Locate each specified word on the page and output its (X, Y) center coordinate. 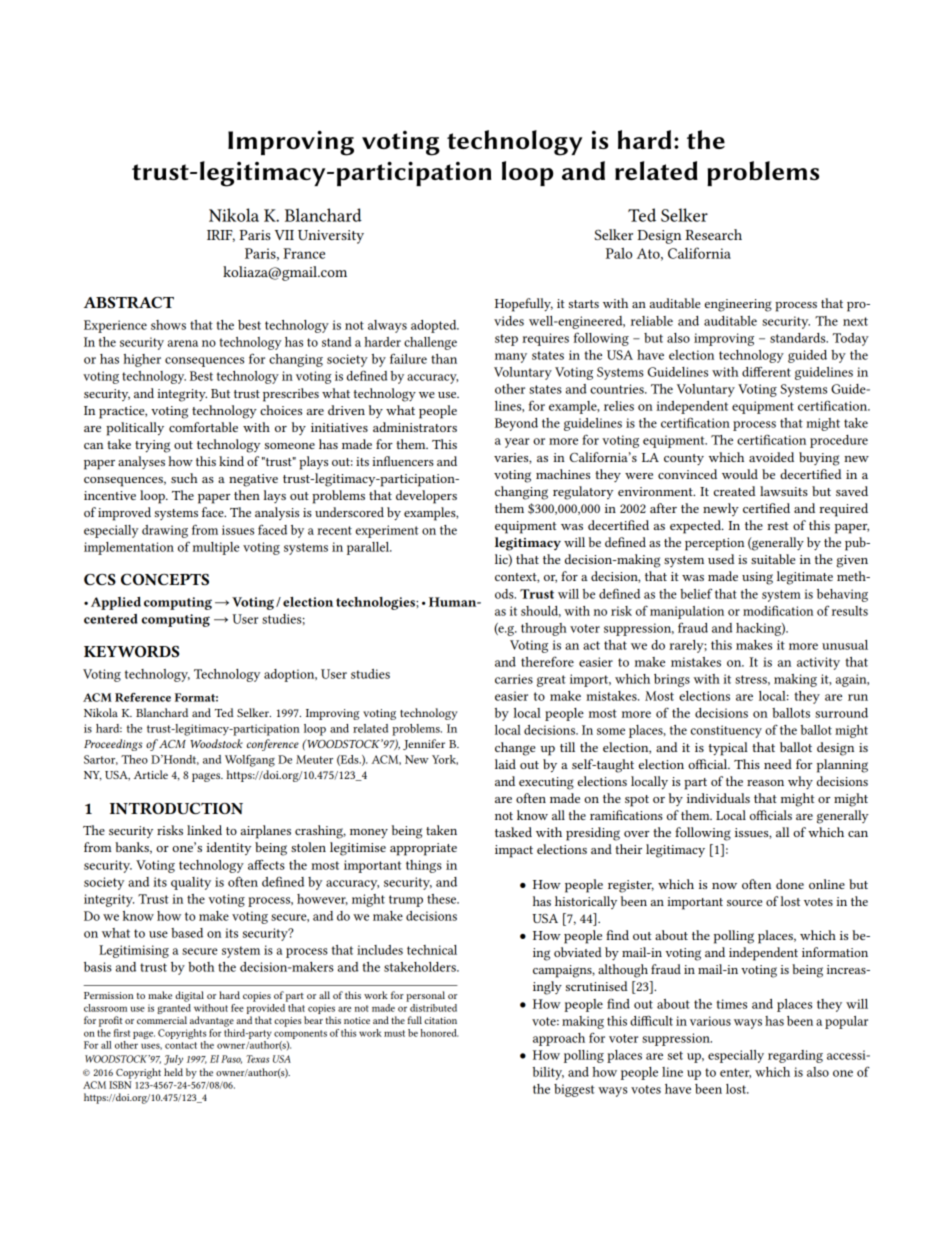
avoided (771, 457)
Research (713, 234)
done (790, 884)
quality (191, 883)
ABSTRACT (129, 302)
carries (514, 679)
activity (818, 663)
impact (514, 851)
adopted (435, 326)
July (173, 1060)
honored (439, 1033)
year (517, 443)
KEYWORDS (131, 651)
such (184, 478)
